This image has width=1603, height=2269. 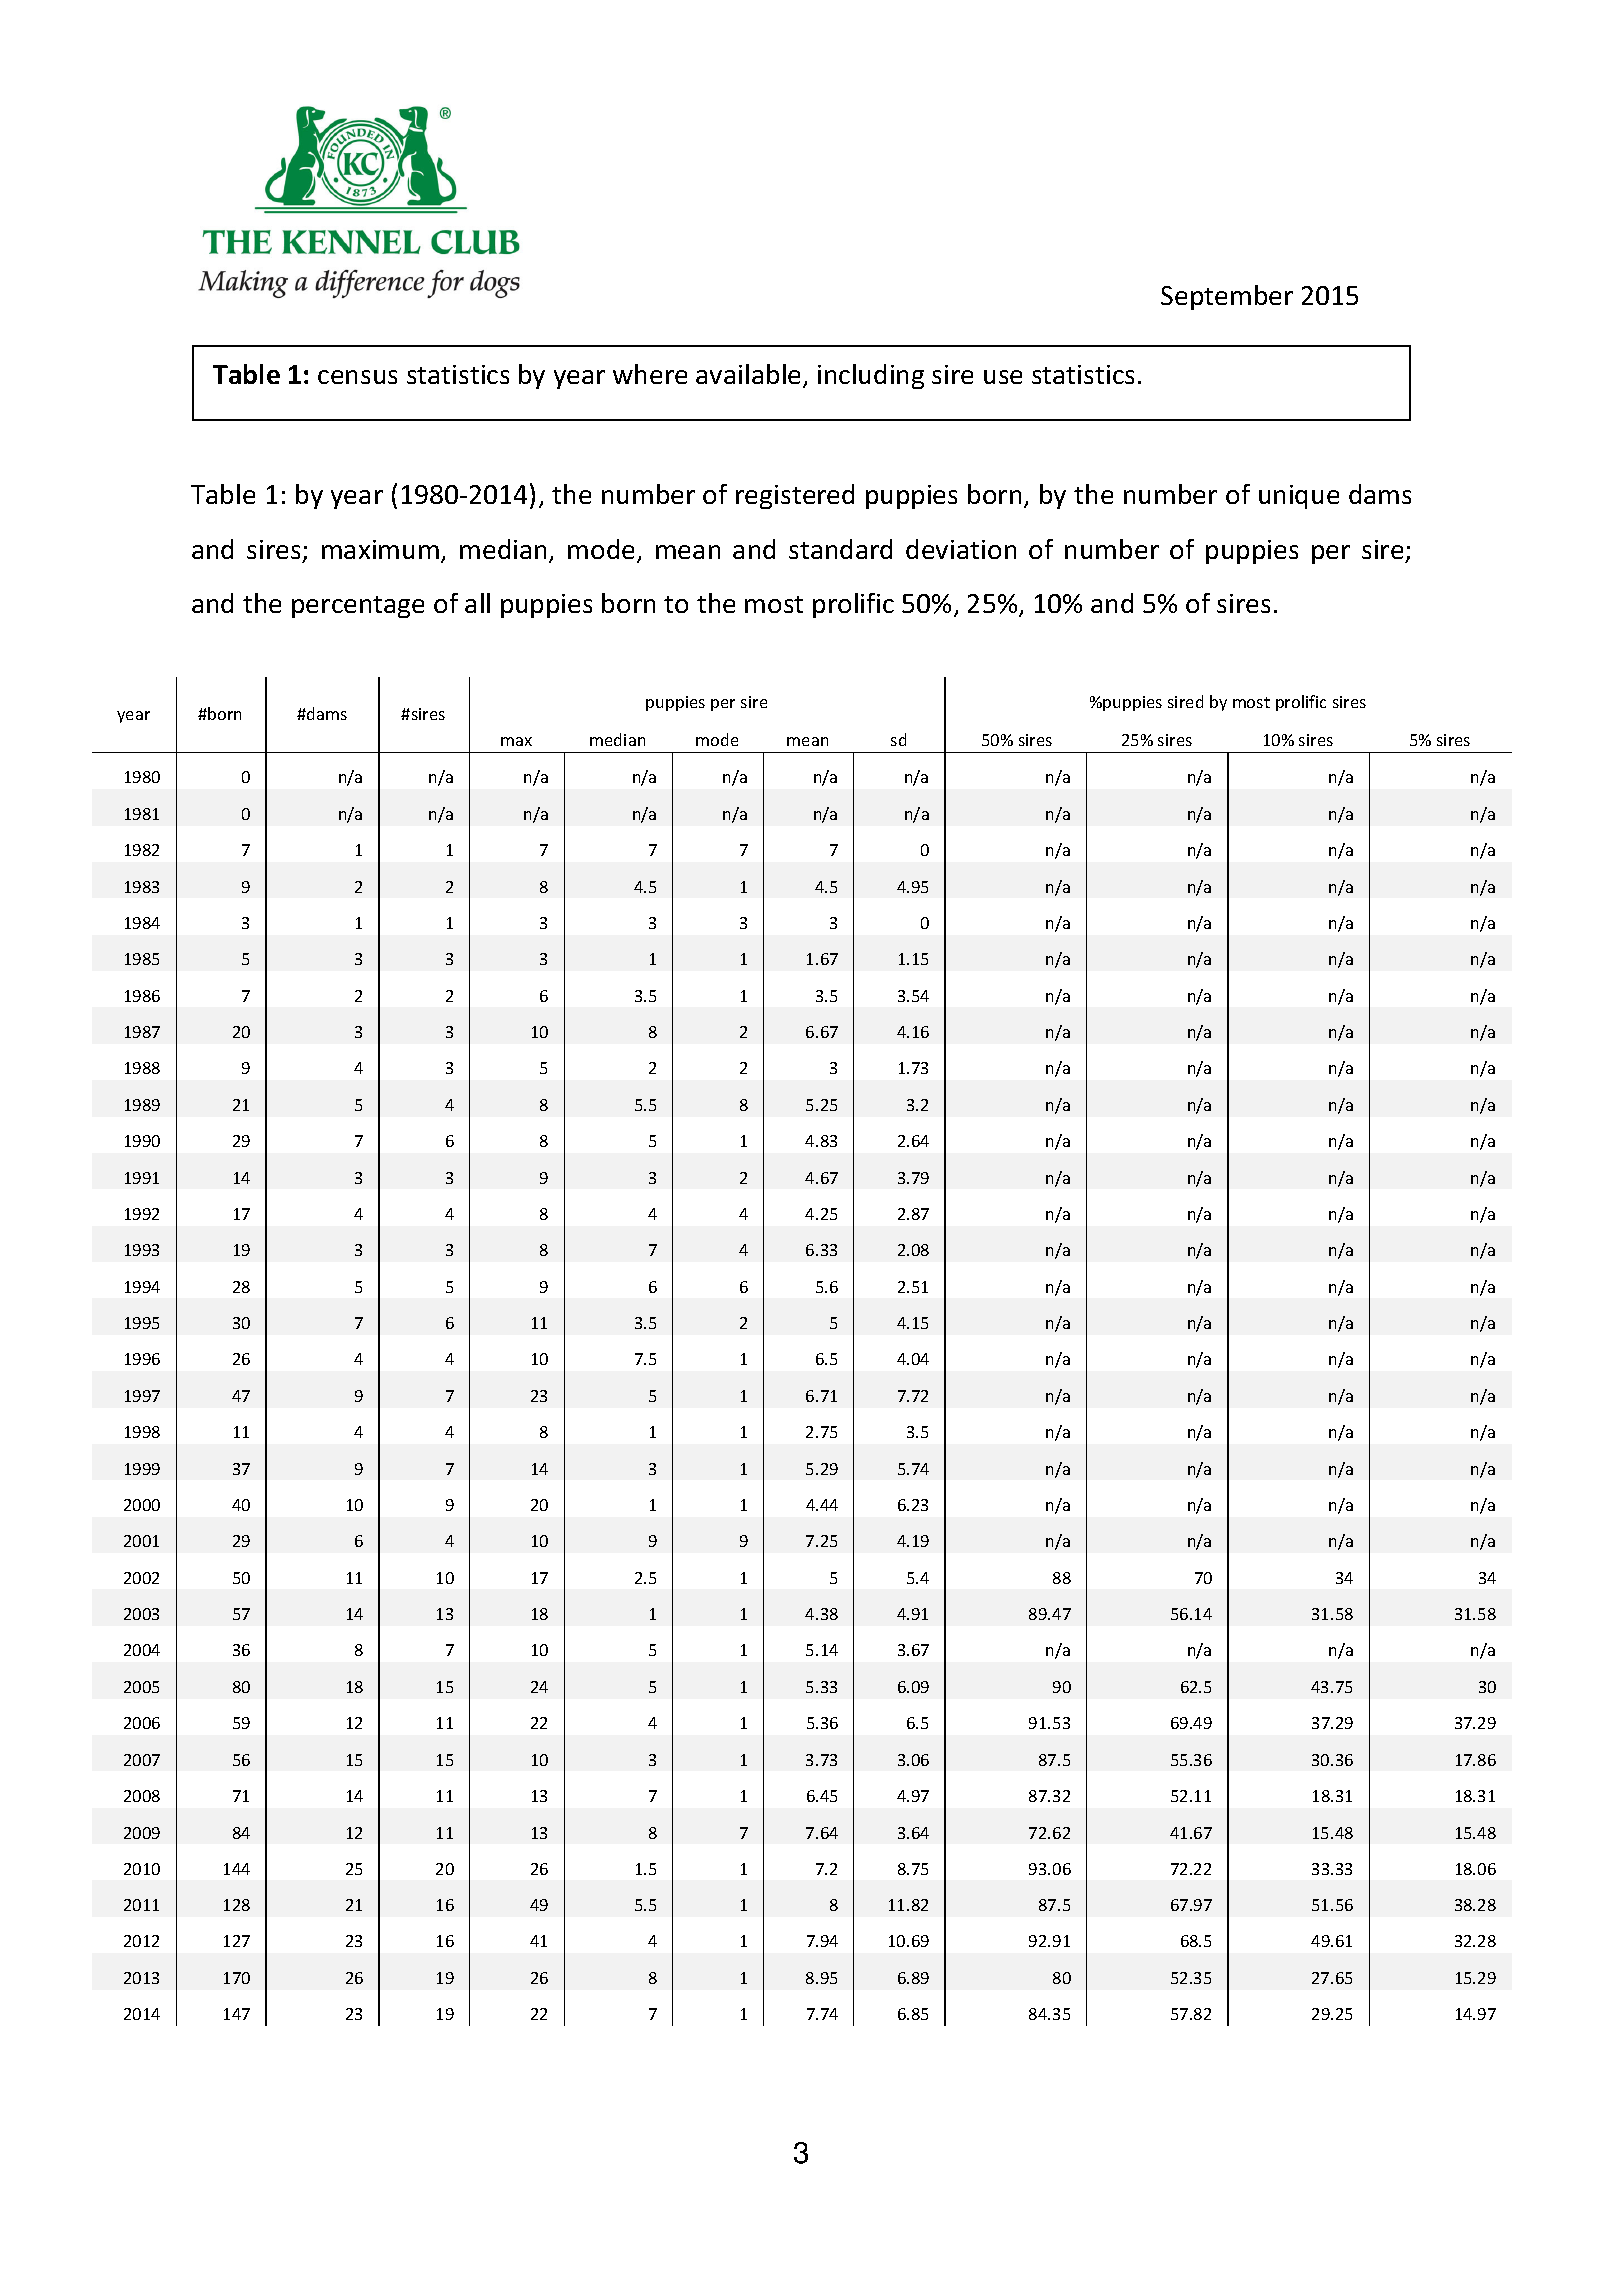 I want to click on census, so click(x=357, y=377).
